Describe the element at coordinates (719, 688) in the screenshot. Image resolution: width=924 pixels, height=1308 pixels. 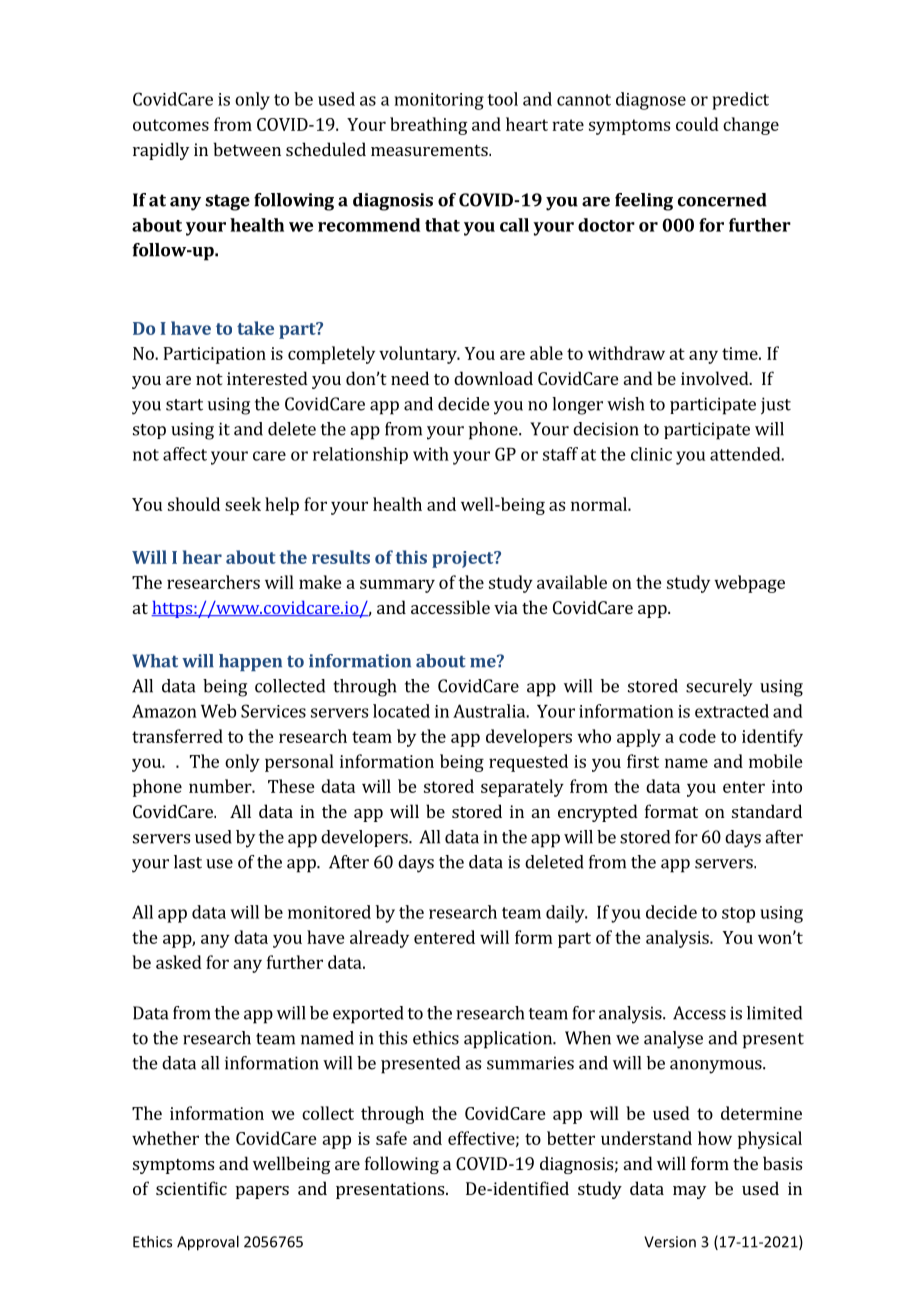
I see `securely` at that location.
